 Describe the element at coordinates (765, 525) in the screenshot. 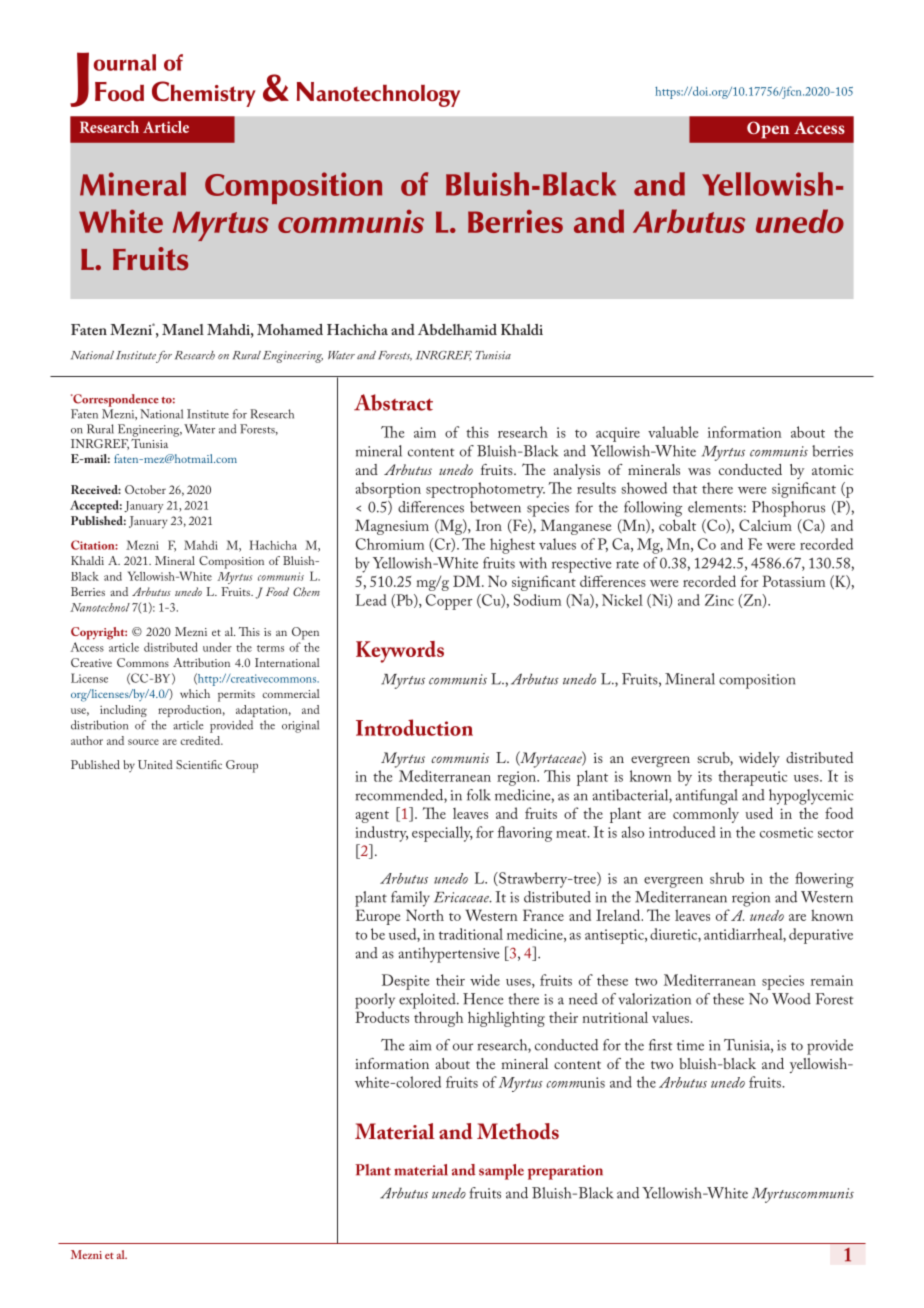

I see `Calcium` at that location.
